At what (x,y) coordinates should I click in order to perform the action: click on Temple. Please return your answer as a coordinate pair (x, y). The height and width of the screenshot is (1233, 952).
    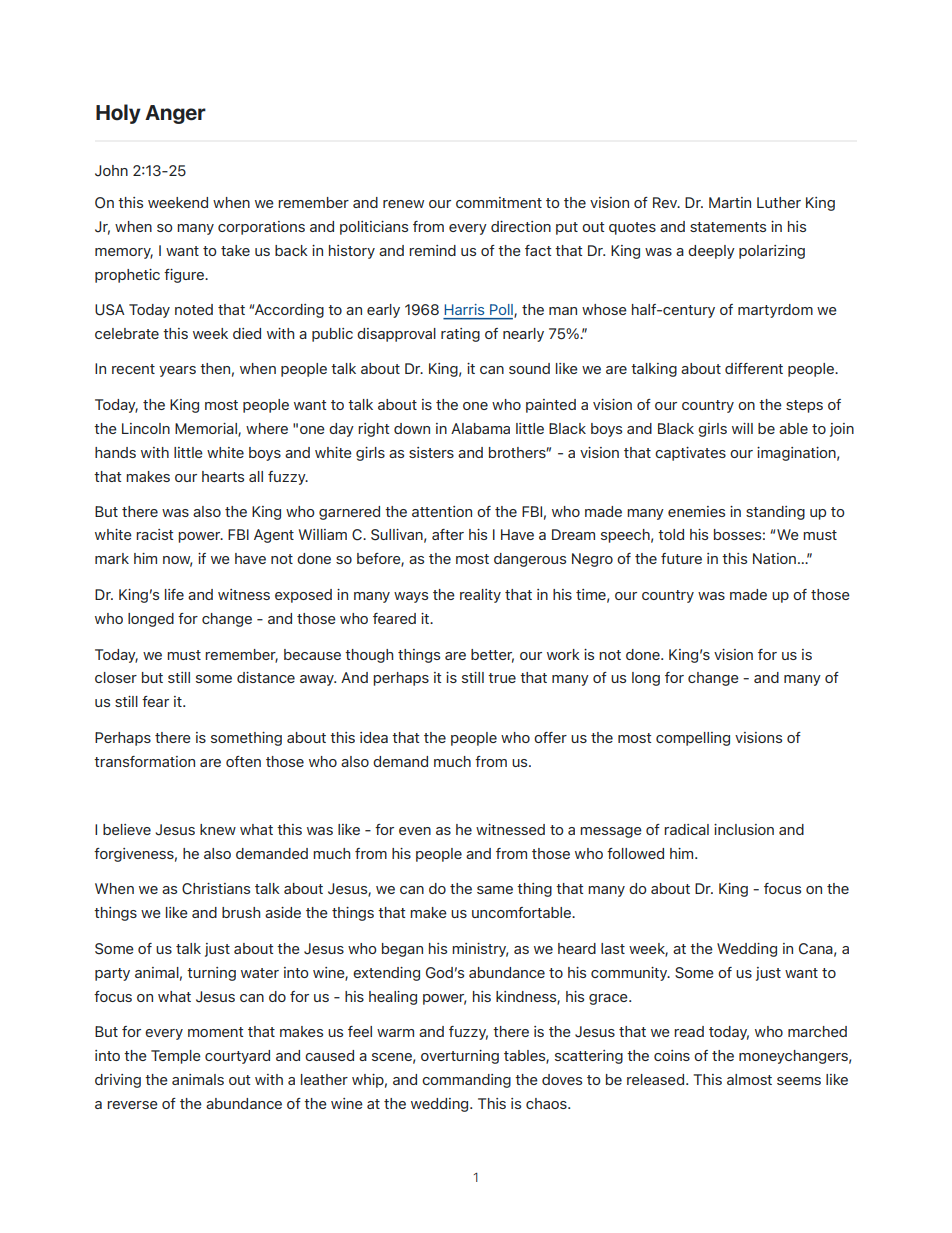
    Looking at the image, I should click on (176, 1057).
